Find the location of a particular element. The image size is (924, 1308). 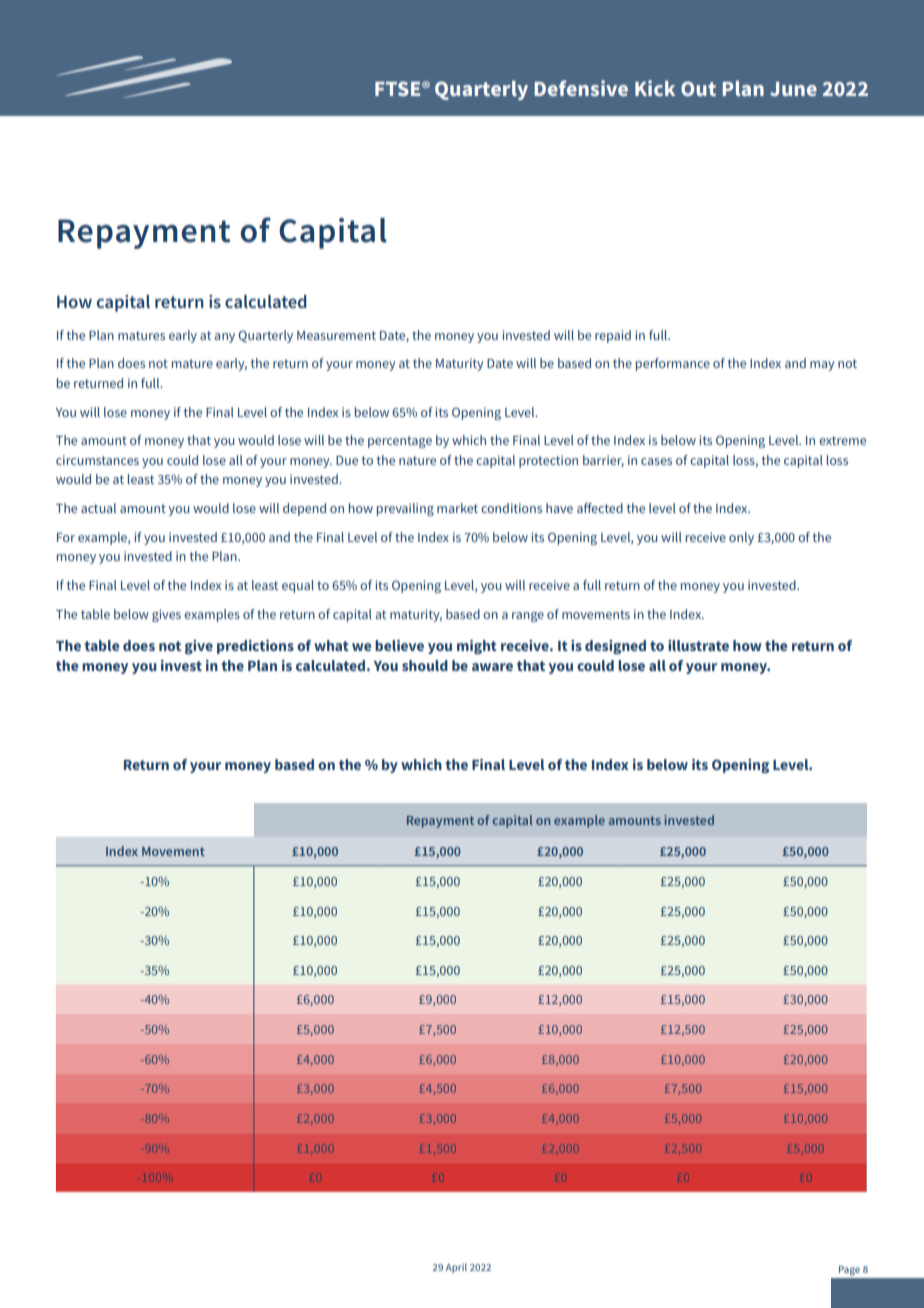

Page is located at coordinates (849, 1271).
